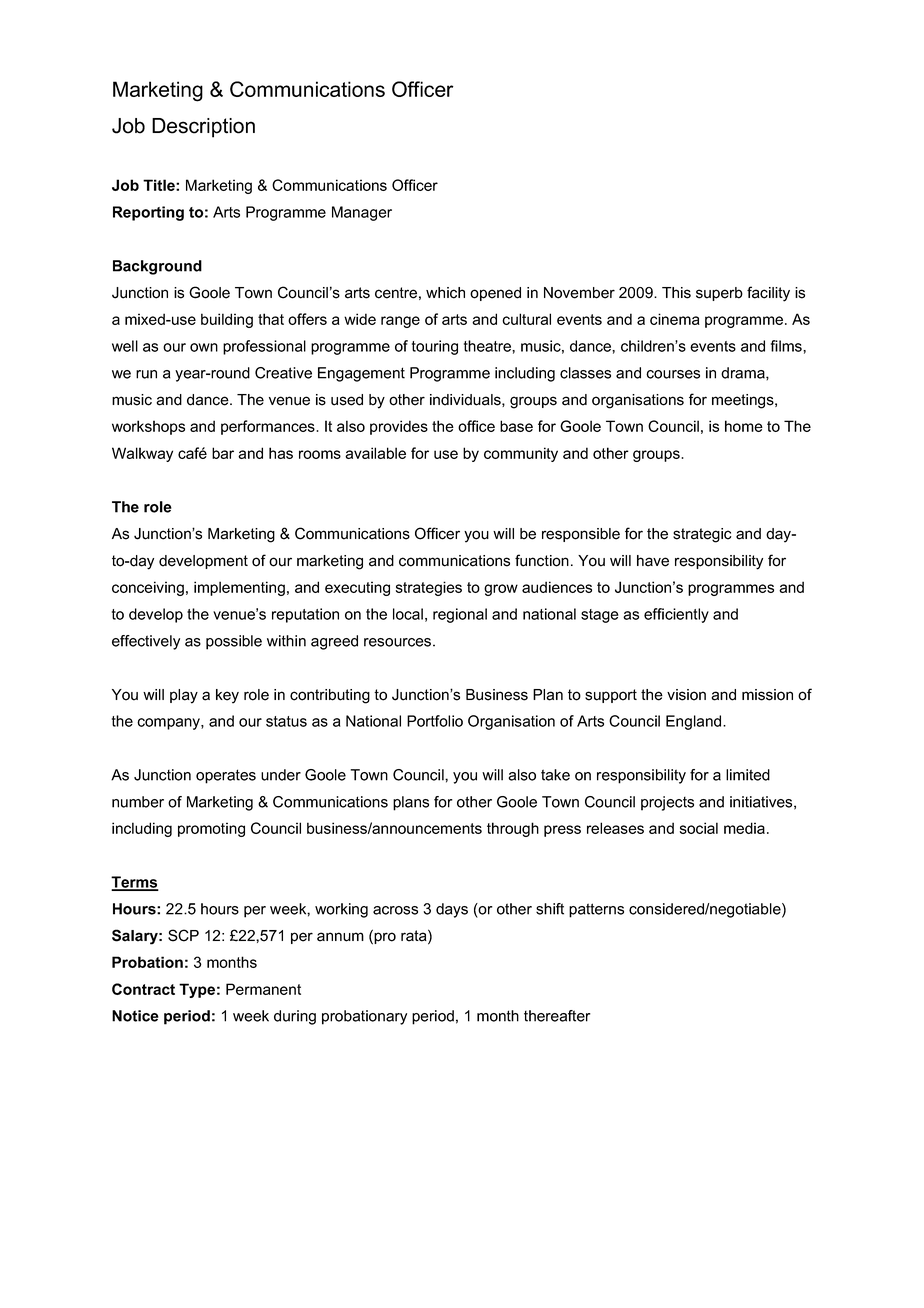  What do you see at coordinates (719, 294) in the screenshot?
I see `superb` at bounding box center [719, 294].
